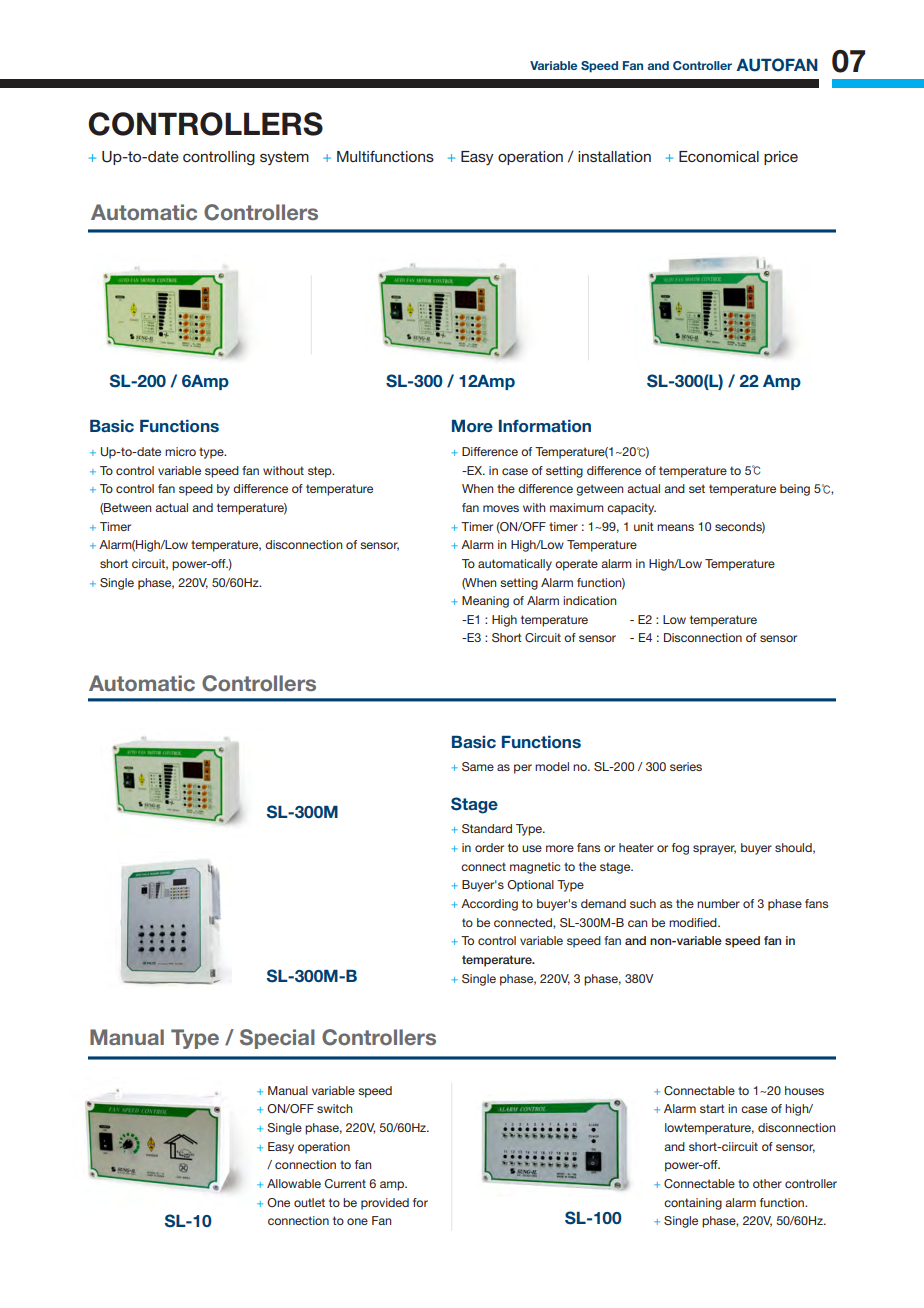 This screenshot has width=924, height=1308. What do you see at coordinates (719, 156) in the screenshot?
I see `Economical` at bounding box center [719, 156].
